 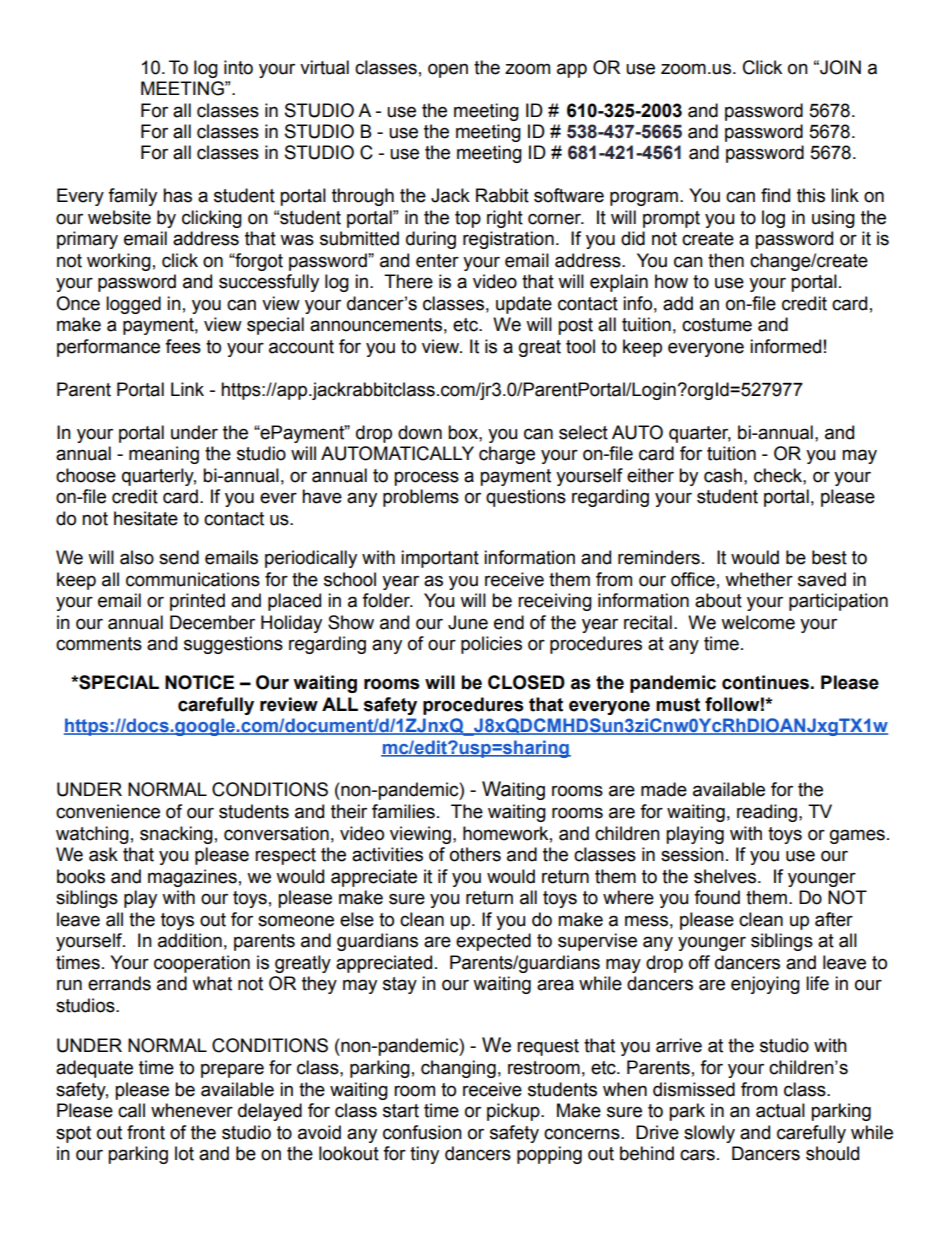 What do you see at coordinates (723, 475) in the page?
I see `cash` at bounding box center [723, 475].
